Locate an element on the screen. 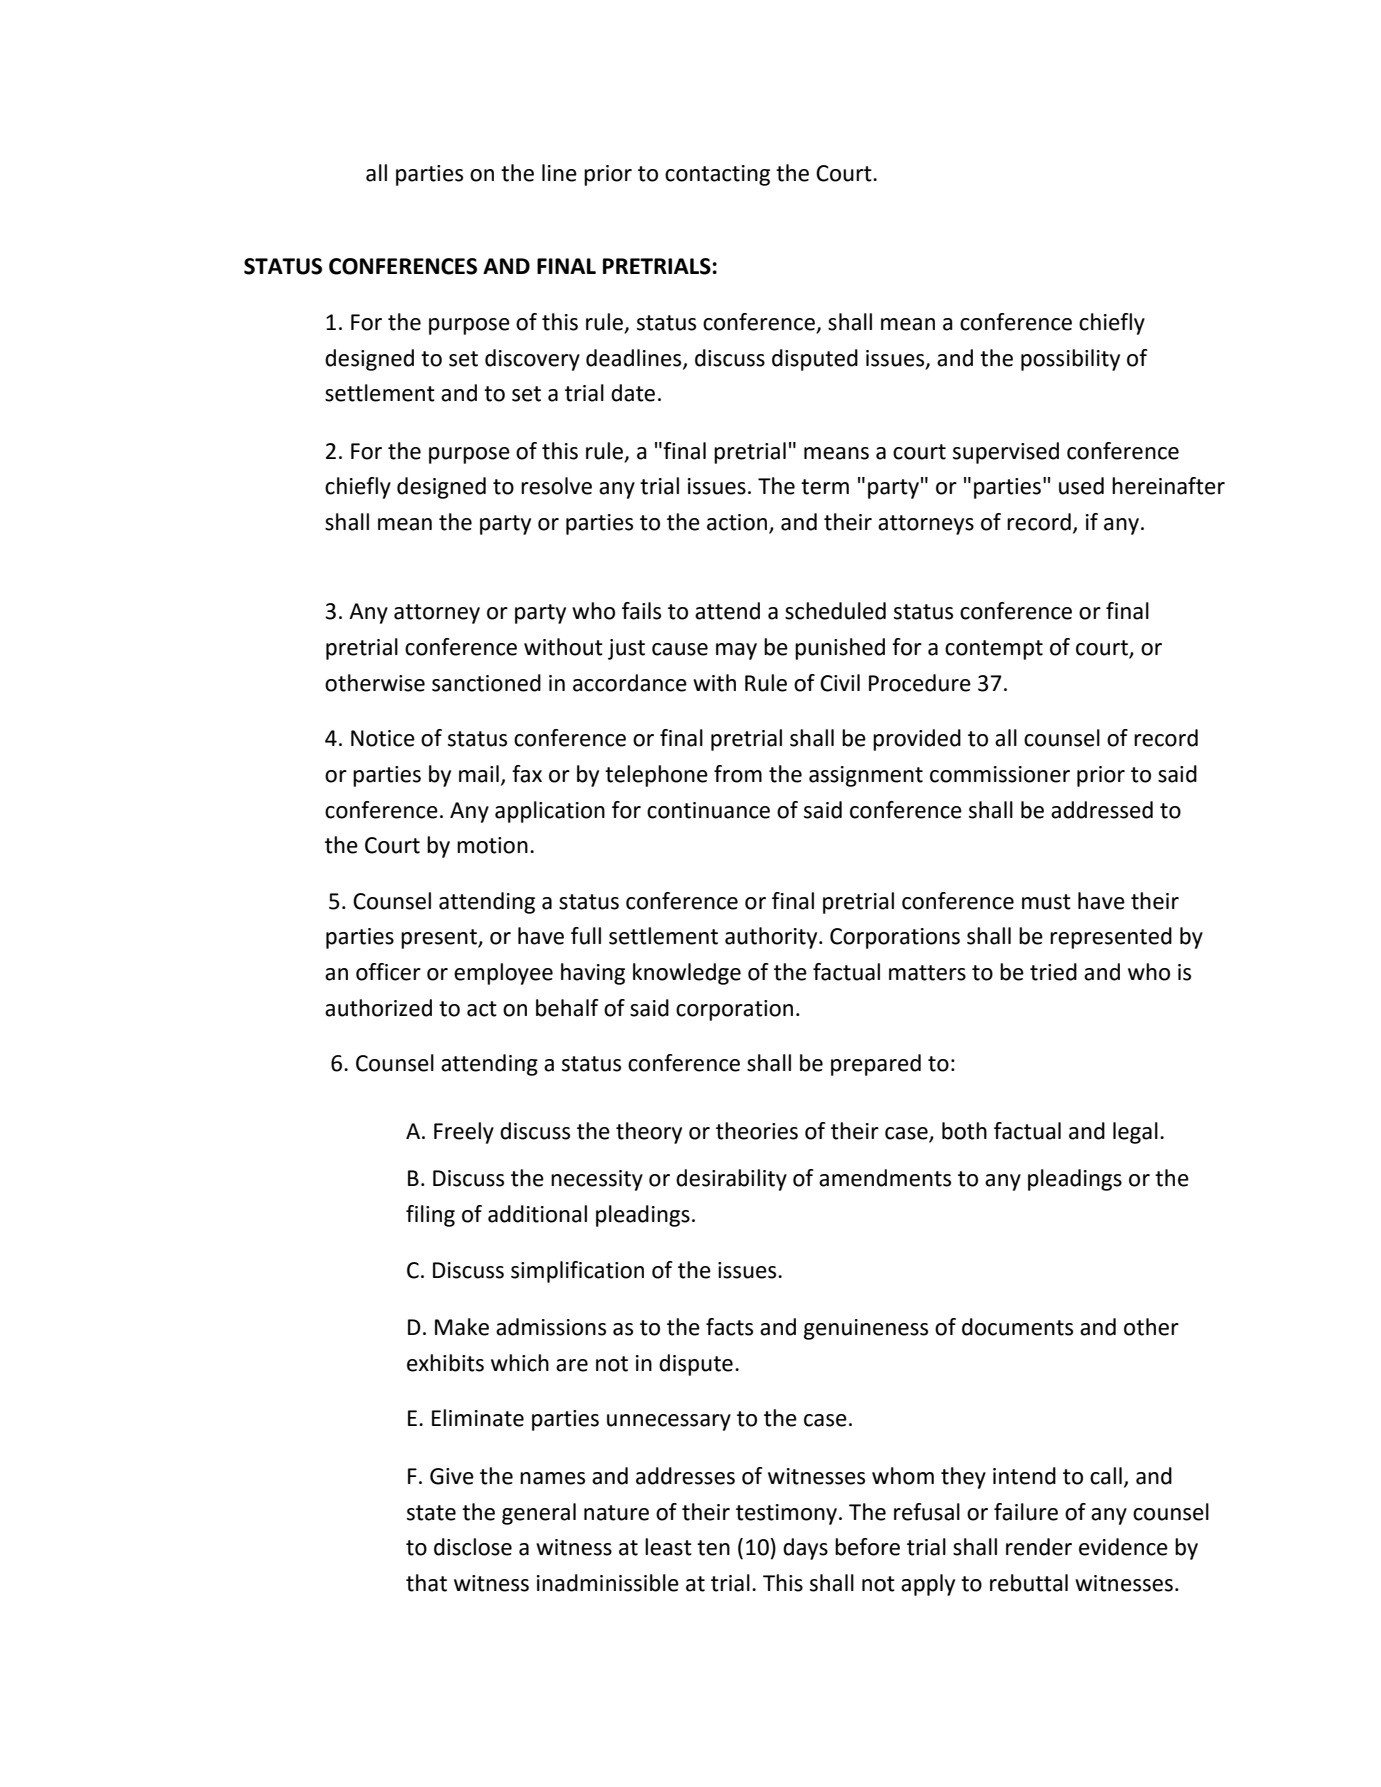 The height and width of the screenshot is (1787, 1381). legal is located at coordinates (1135, 1133).
